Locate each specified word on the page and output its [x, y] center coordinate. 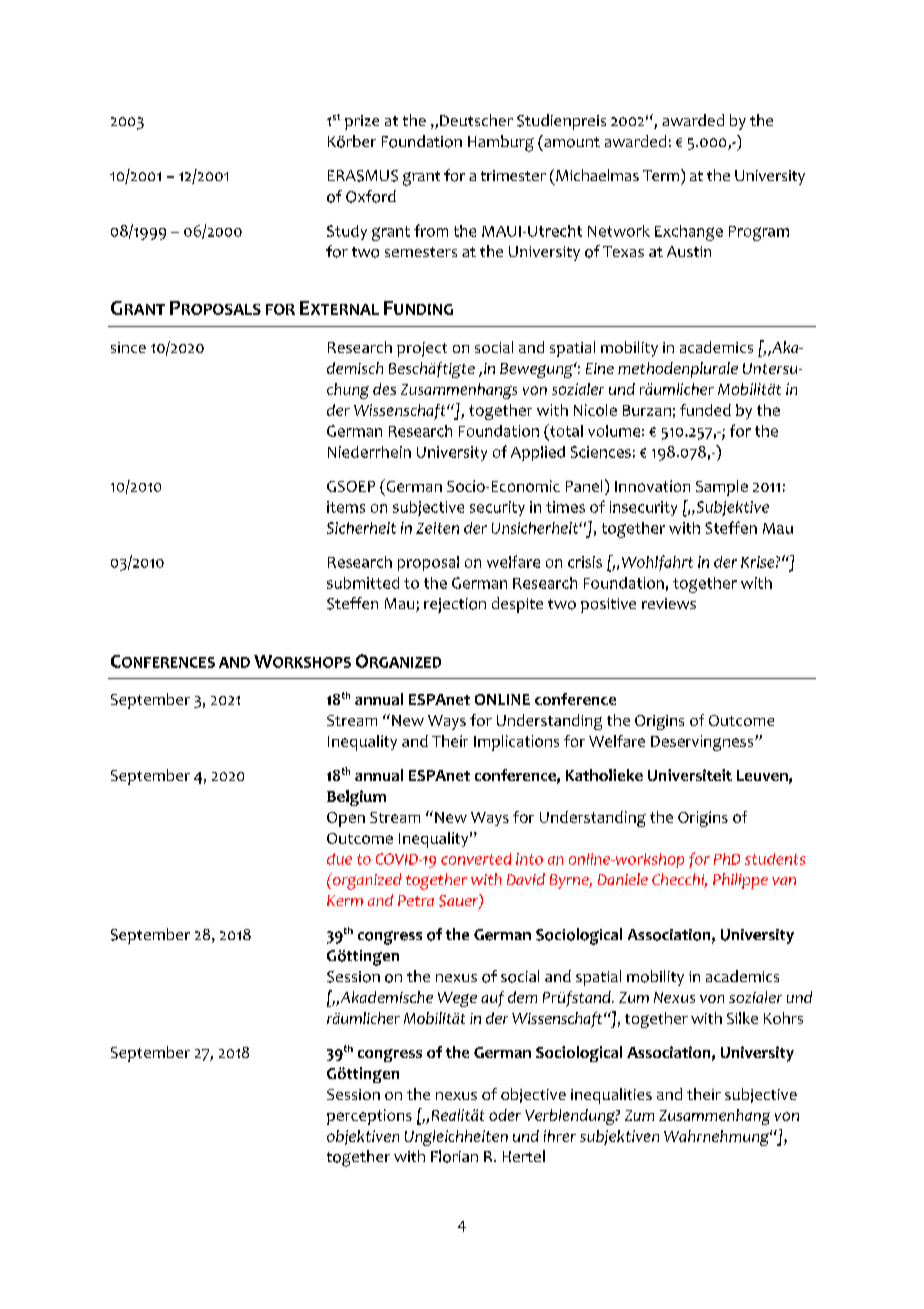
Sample [722, 488]
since [128, 347]
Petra [416, 900]
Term [661, 175]
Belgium [356, 798]
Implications [516, 743]
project [422, 349]
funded [705, 410]
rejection [455, 605]
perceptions [369, 1117]
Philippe [740, 881]
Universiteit [690, 775]
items [346, 507]
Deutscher [476, 120]
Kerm [345, 900]
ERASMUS [363, 176]
